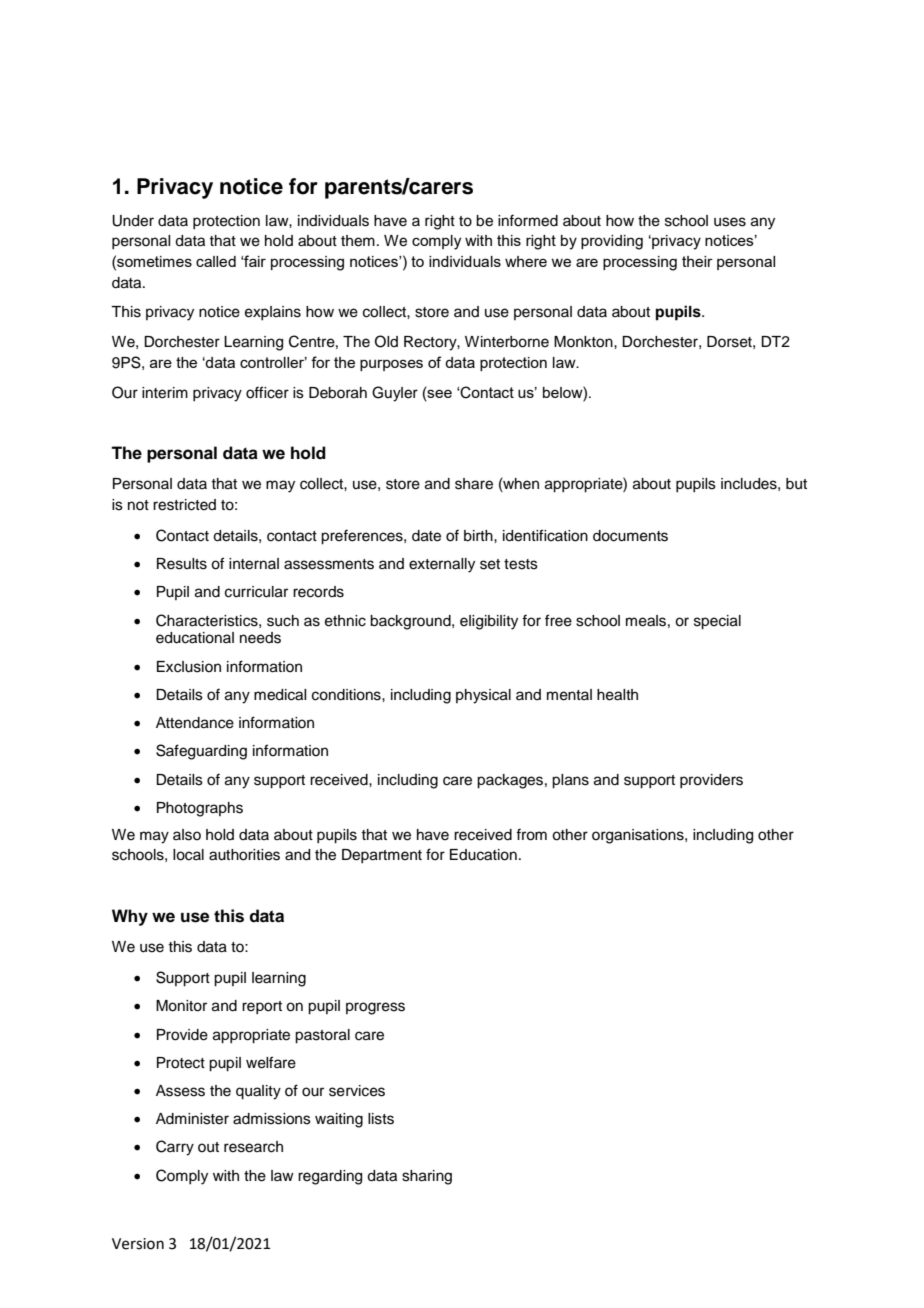 The height and width of the screenshot is (1308, 924). Describe the element at coordinates (138, 1244) in the screenshot. I see `Version` at that location.
